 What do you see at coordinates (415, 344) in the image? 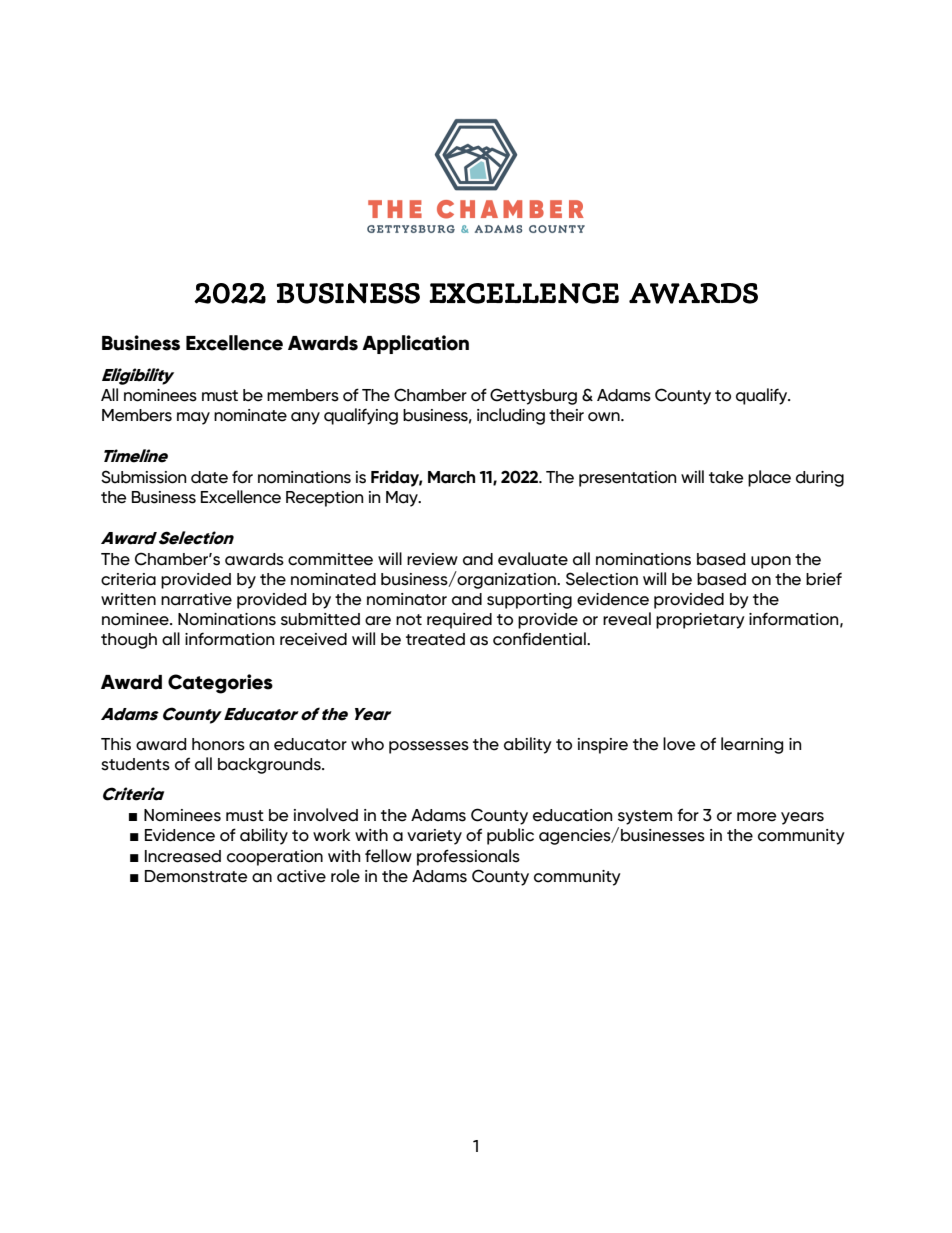
I see `Application` at bounding box center [415, 344].
